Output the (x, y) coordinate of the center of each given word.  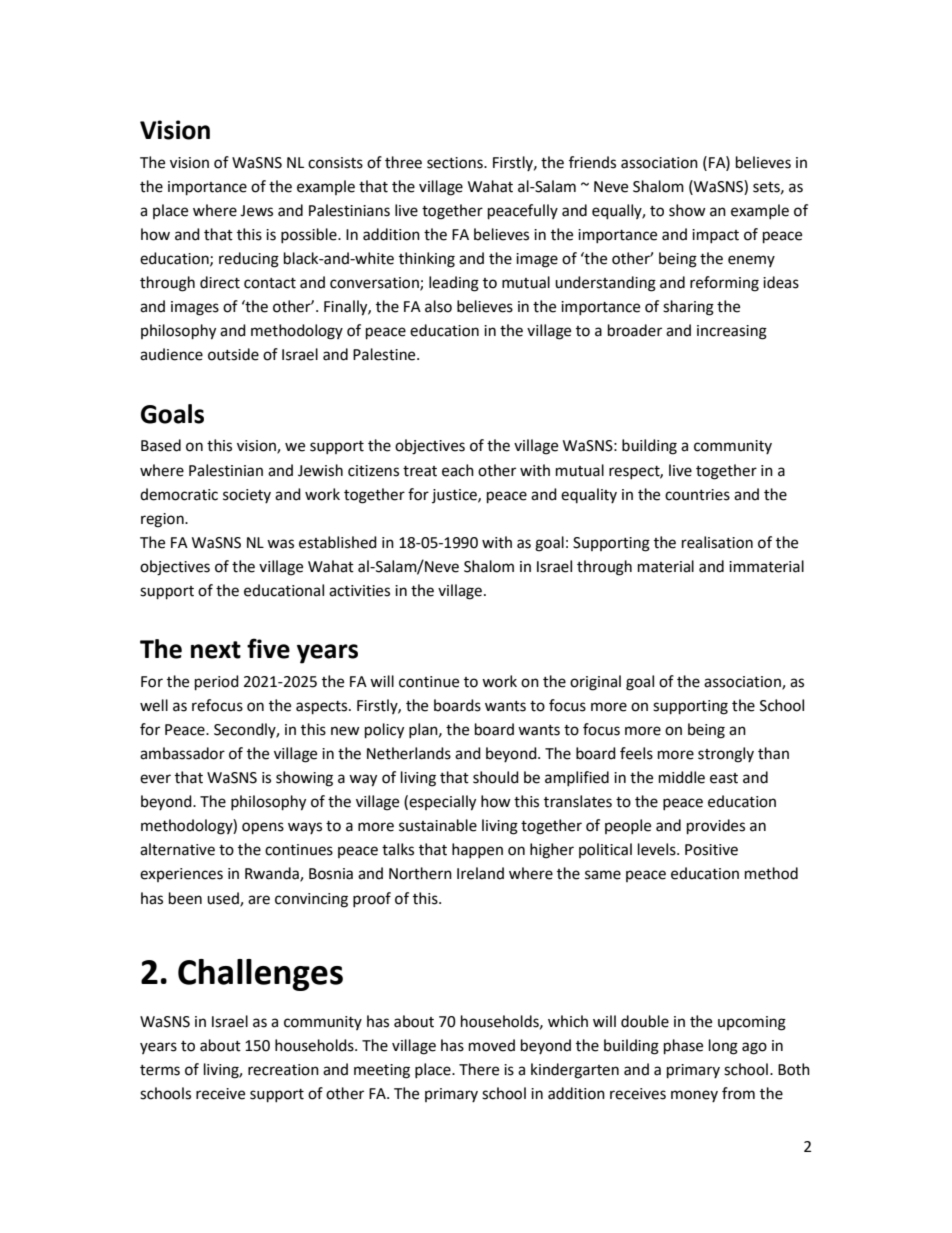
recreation (283, 1070)
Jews (256, 211)
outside (233, 354)
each (458, 470)
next (216, 650)
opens (263, 828)
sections (456, 163)
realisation (717, 542)
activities (359, 591)
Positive (711, 850)
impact (715, 236)
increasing (732, 332)
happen (477, 850)
